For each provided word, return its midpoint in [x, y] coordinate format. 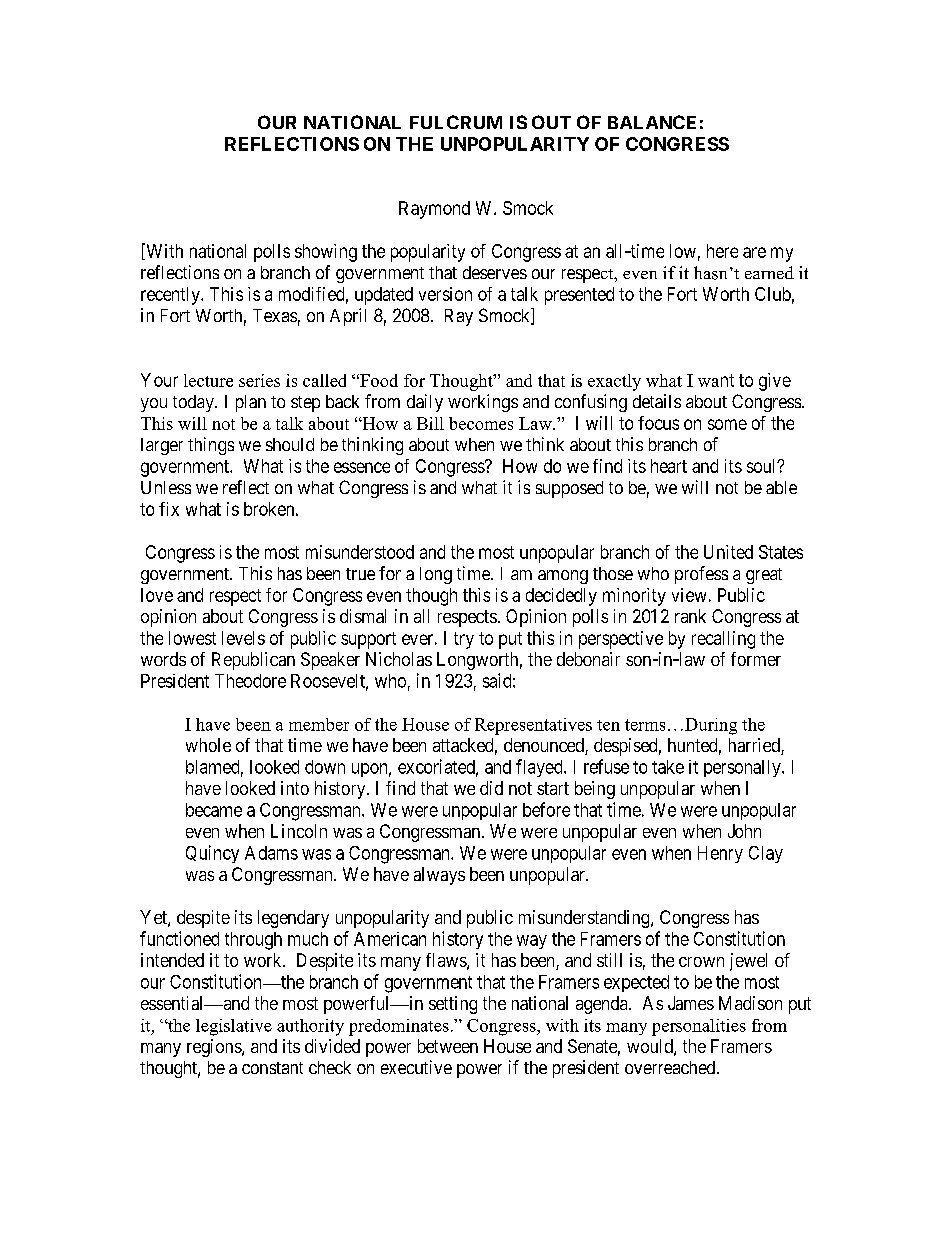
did [491, 788]
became [214, 810]
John [744, 831]
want [716, 380]
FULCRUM [456, 122]
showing [326, 253]
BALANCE [652, 122]
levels [243, 638]
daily [425, 403]
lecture [208, 380]
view [689, 595]
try [464, 640]
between [448, 1046]
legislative [234, 1027]
